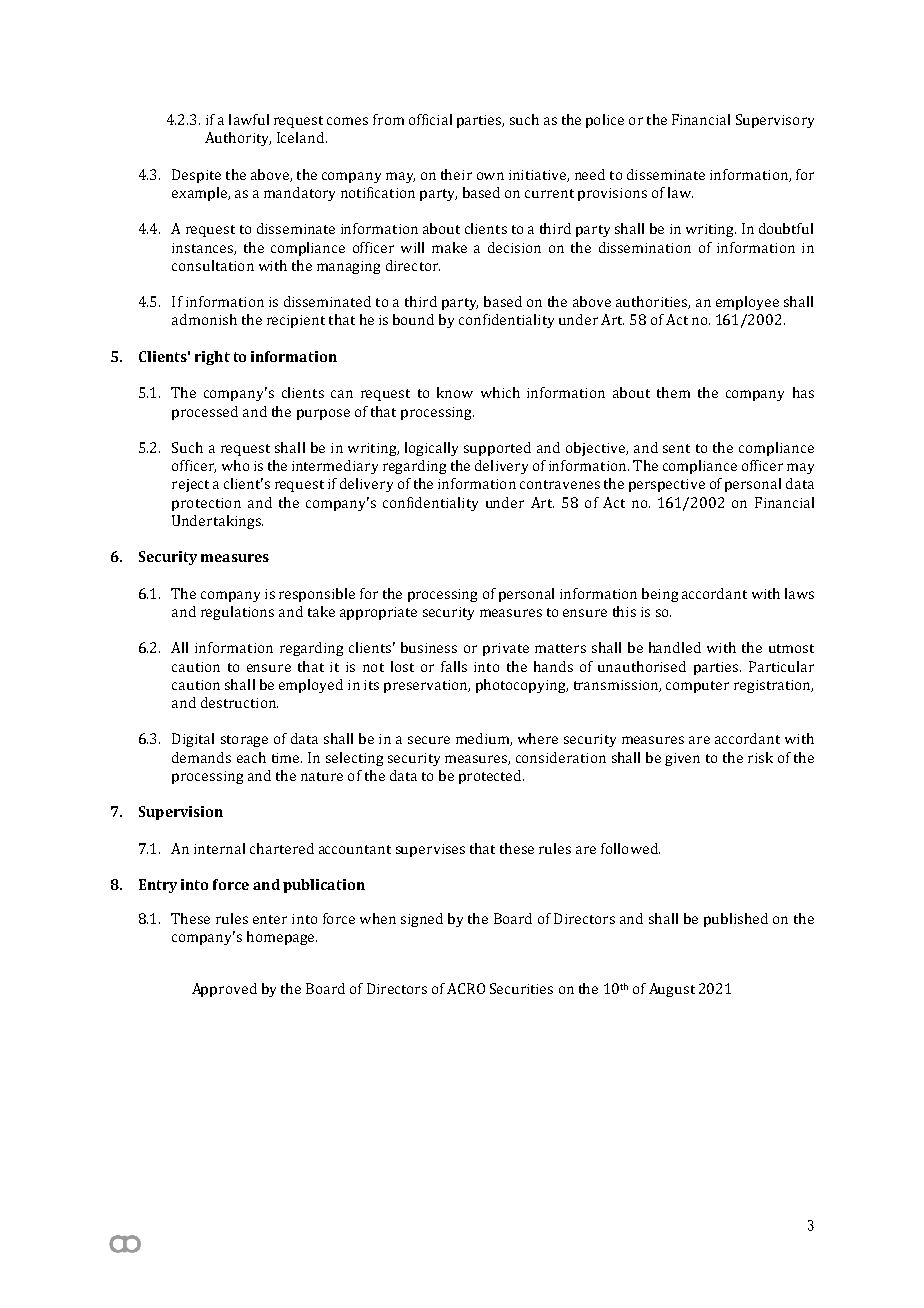 The width and height of the page is (924, 1308). I want to click on ACRO, so click(466, 988).
